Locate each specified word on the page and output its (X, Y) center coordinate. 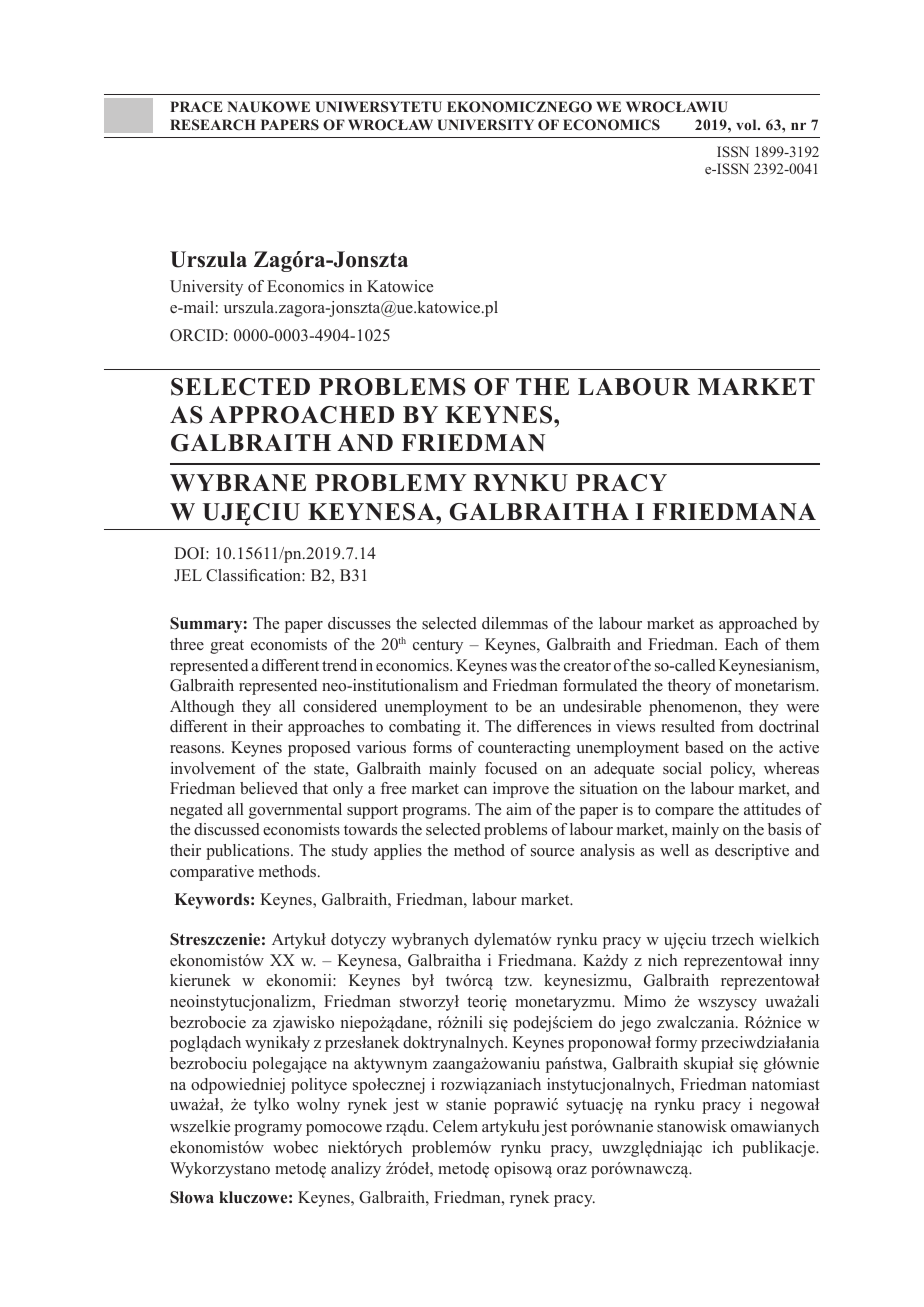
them (802, 644)
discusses (359, 623)
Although (202, 708)
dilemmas (515, 623)
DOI (190, 553)
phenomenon (694, 708)
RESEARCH (213, 124)
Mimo (645, 1001)
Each (741, 644)
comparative (212, 873)
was (523, 667)
